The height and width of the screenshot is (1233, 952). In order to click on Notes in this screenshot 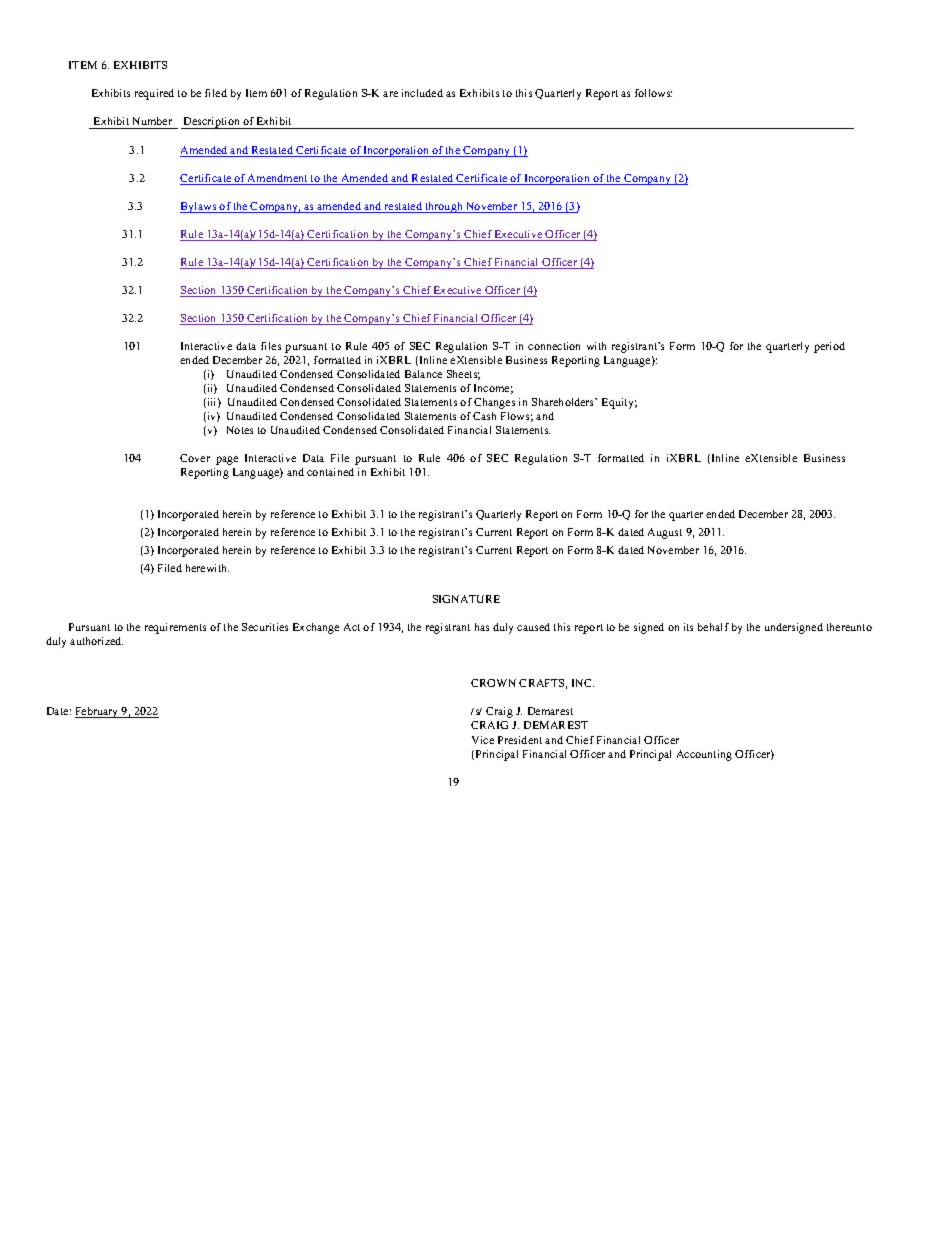, I will do `click(240, 430)`.
